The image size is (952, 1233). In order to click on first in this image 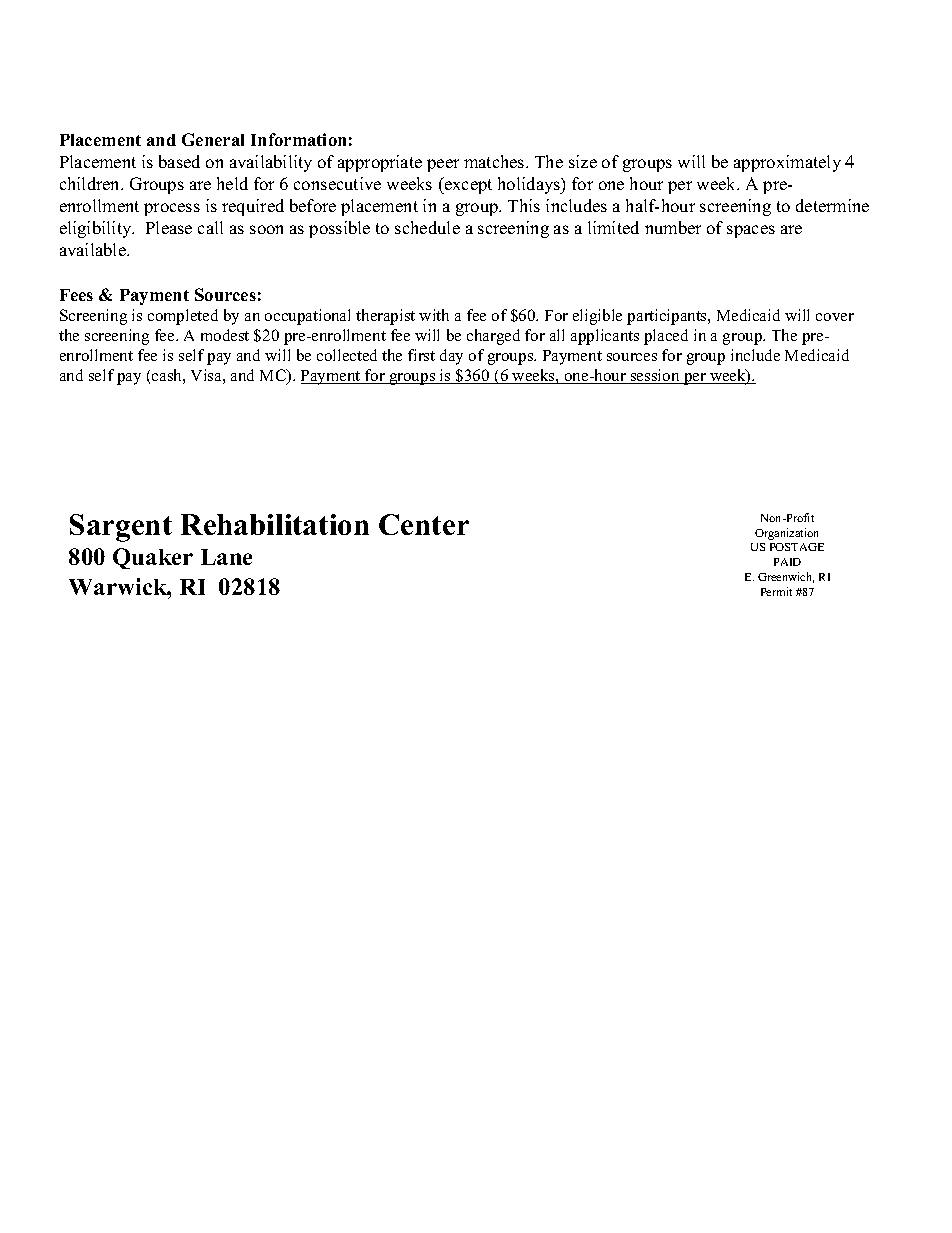, I will do `click(421, 355)`.
